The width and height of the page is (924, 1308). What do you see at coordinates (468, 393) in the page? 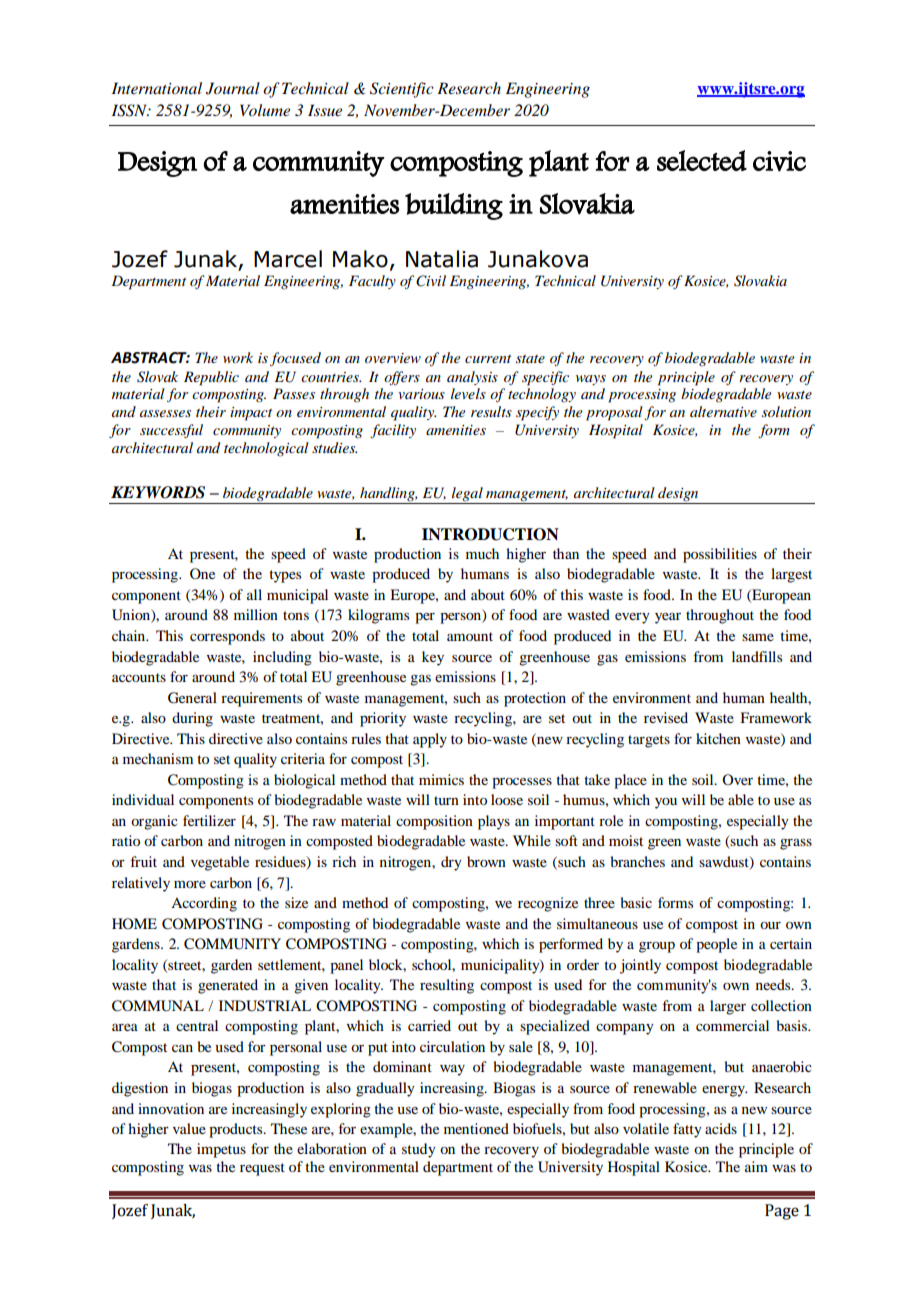
I see `levels` at bounding box center [468, 393].
